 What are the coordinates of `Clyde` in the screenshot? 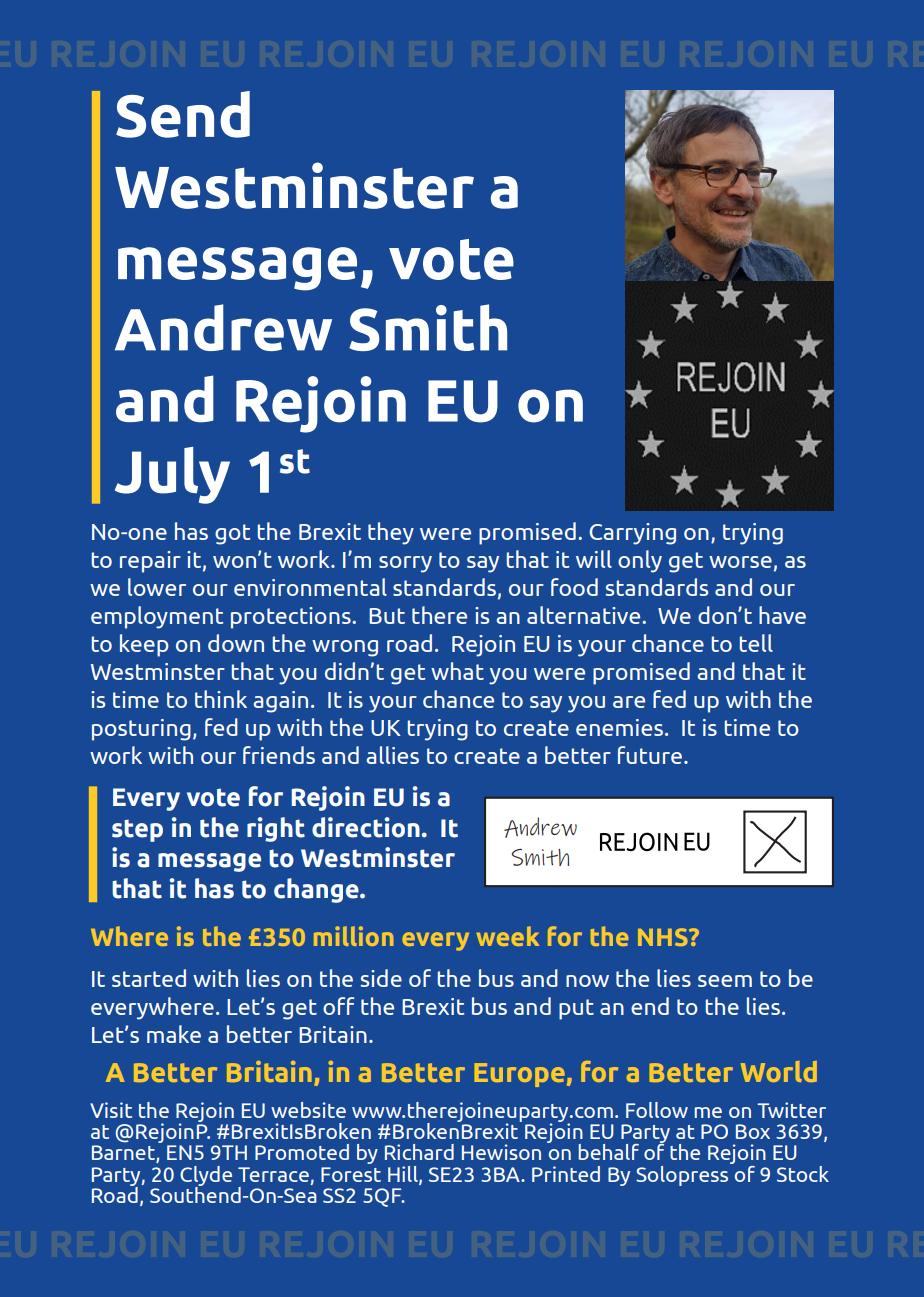 It's located at (206, 1177).
